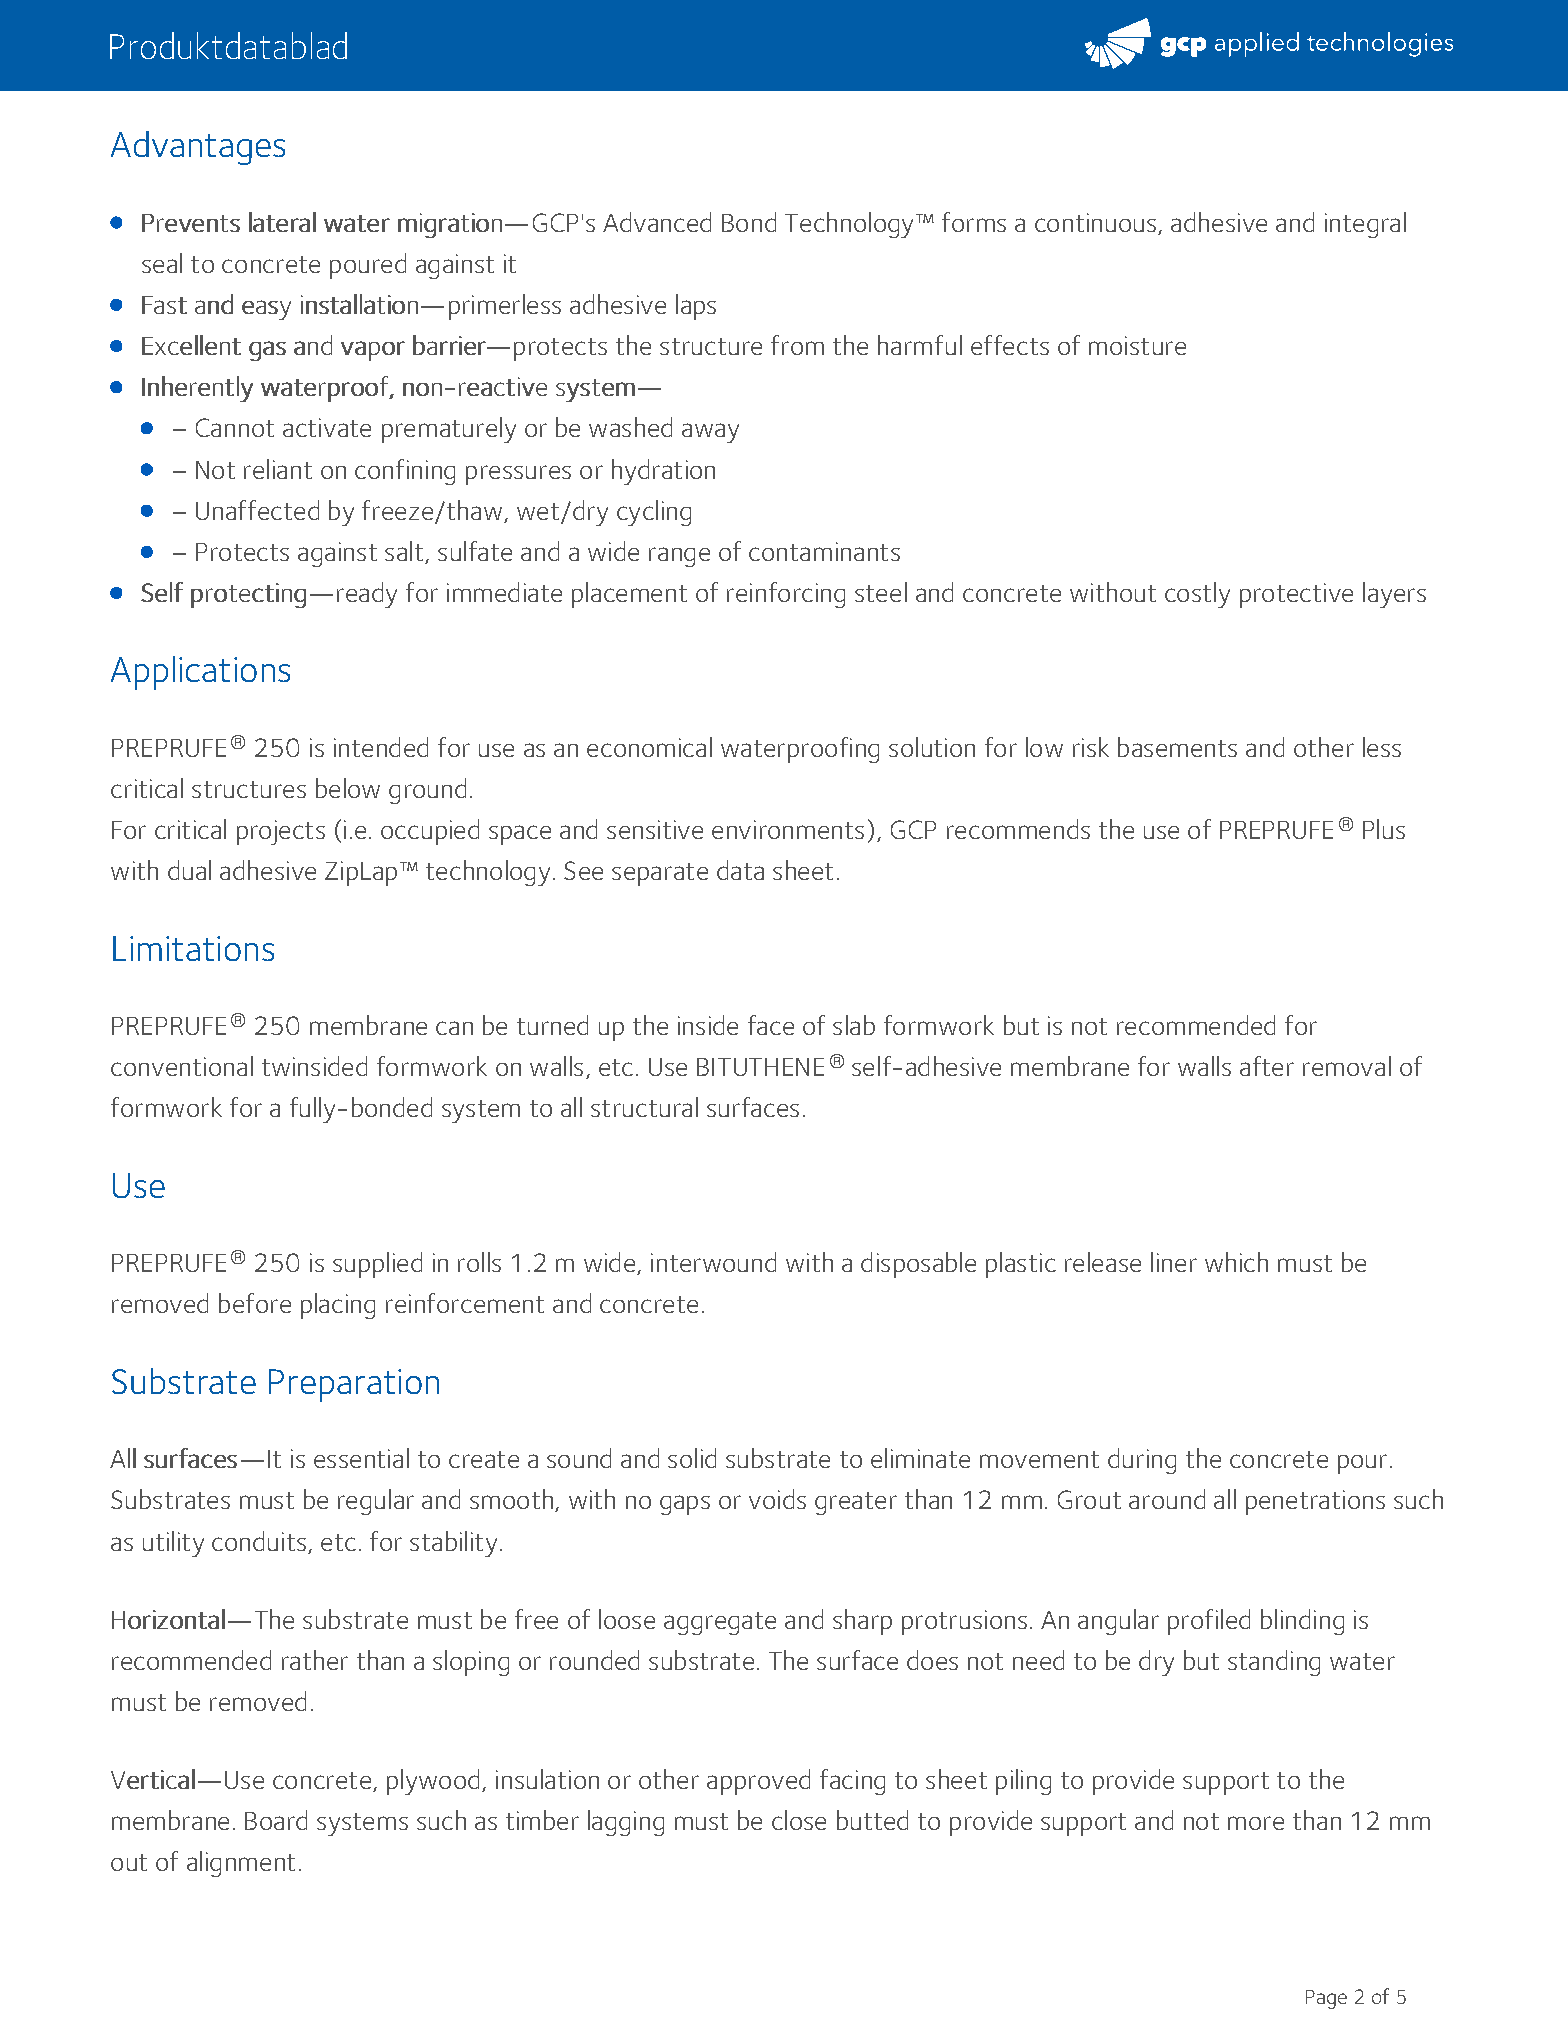 Image resolution: width=1568 pixels, height=2029 pixels. What do you see at coordinates (786, 595) in the document?
I see `reinforcing` at bounding box center [786, 595].
